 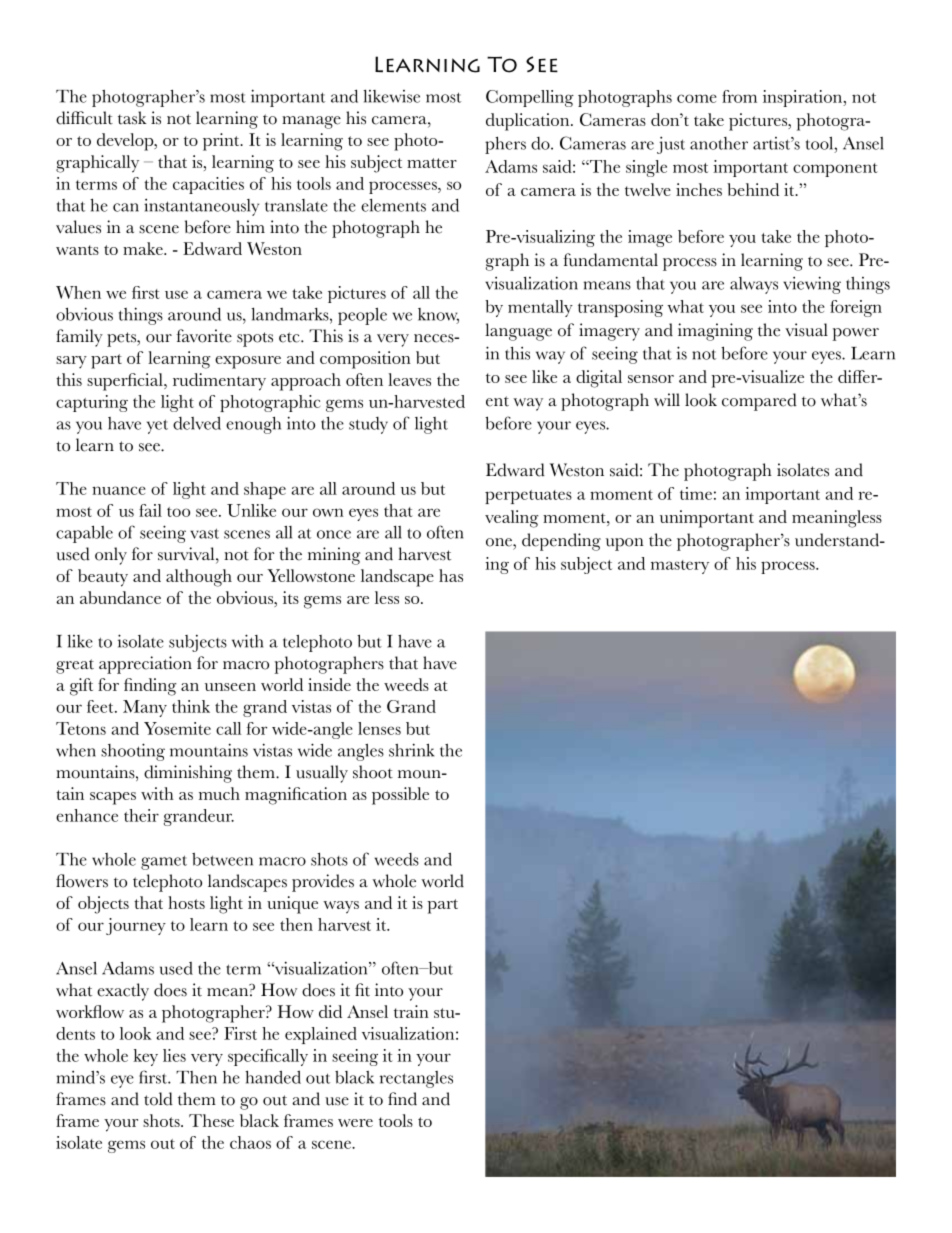 What do you see at coordinates (120, 597) in the screenshot?
I see `abundance` at bounding box center [120, 597].
